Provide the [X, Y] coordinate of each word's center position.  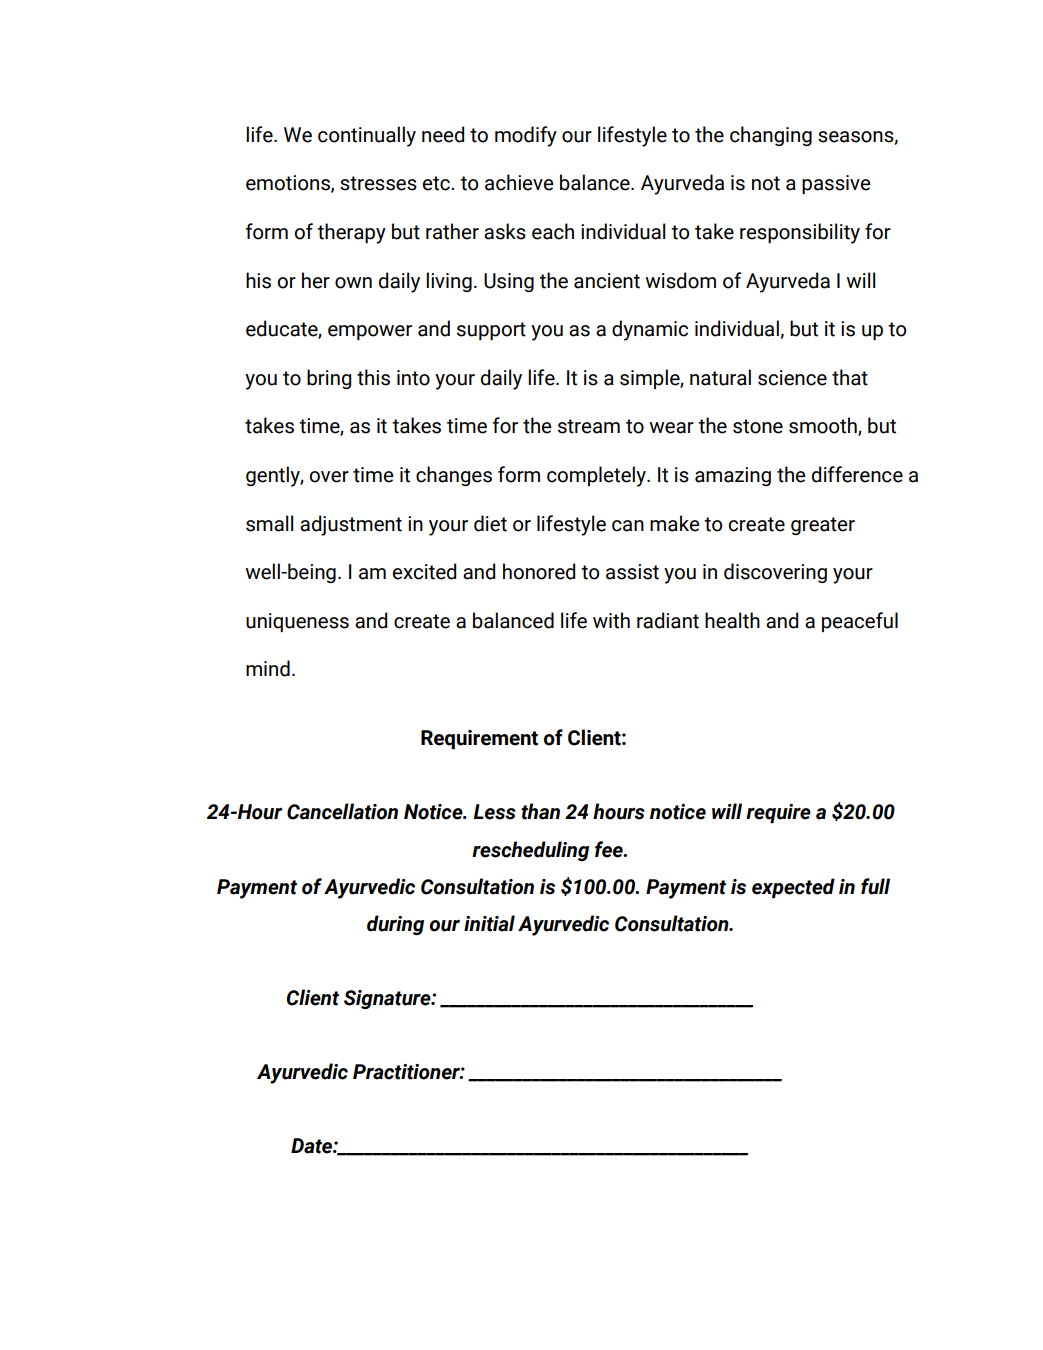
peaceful [860, 622]
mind [268, 668]
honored [539, 571]
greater [823, 526]
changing [771, 136]
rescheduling [530, 851]
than [540, 811]
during [395, 925]
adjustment [351, 525]
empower [370, 332]
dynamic [650, 330]
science [792, 378]
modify [526, 136]
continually [367, 136]
